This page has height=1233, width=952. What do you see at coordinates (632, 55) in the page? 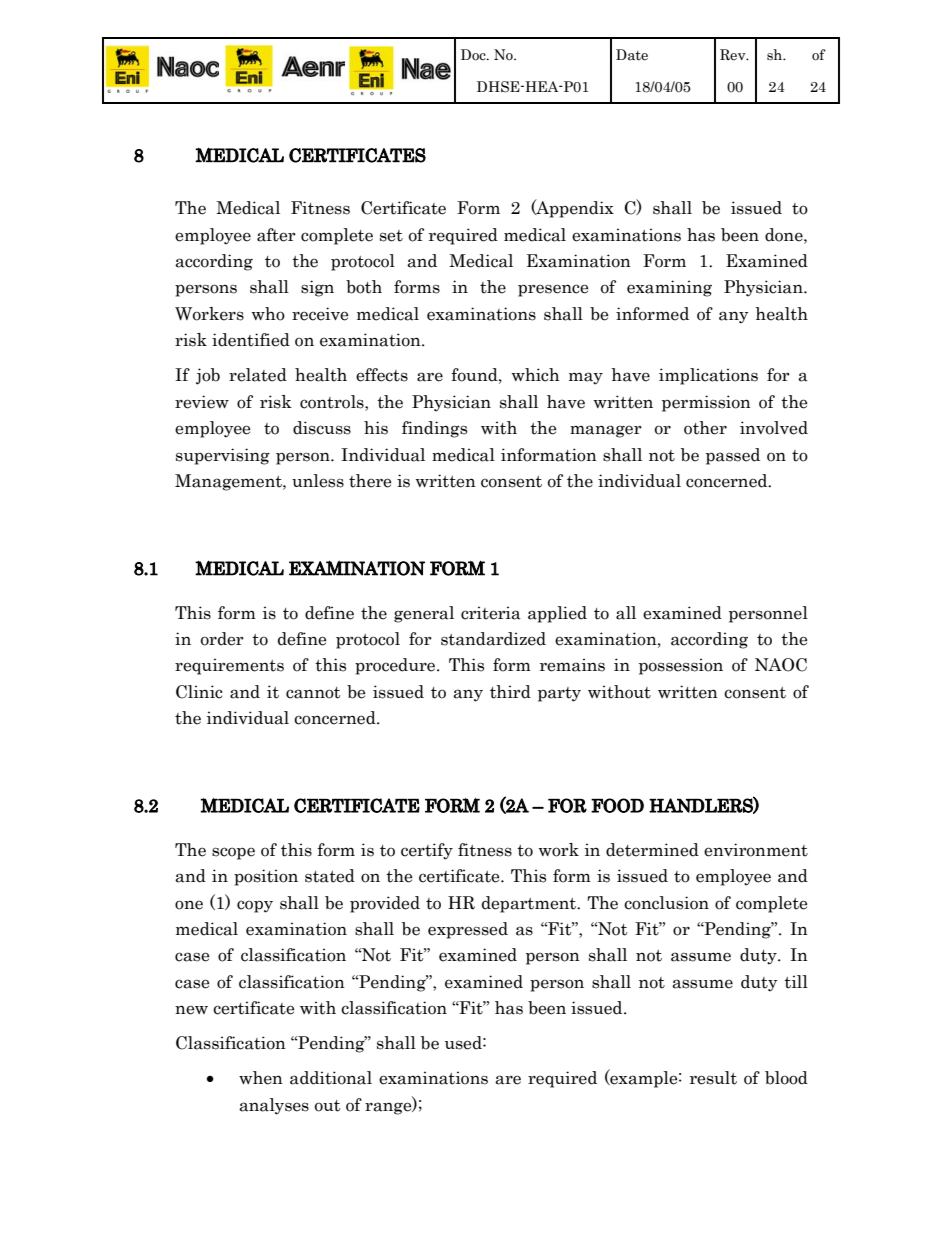
I see `Date` at bounding box center [632, 55].
